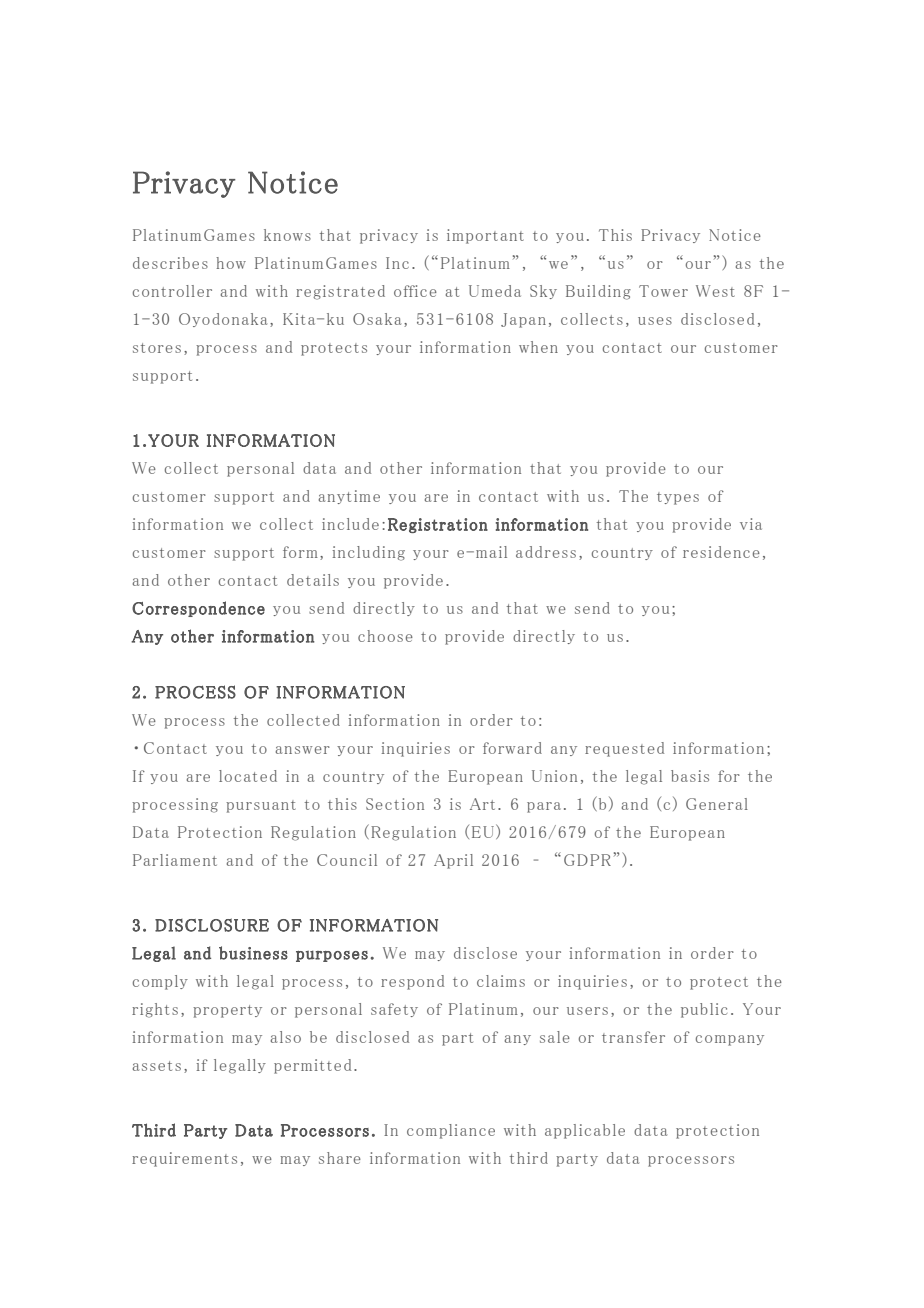 The width and height of the screenshot is (924, 1308). Describe the element at coordinates (313, 580) in the screenshot. I see `details` at that location.
